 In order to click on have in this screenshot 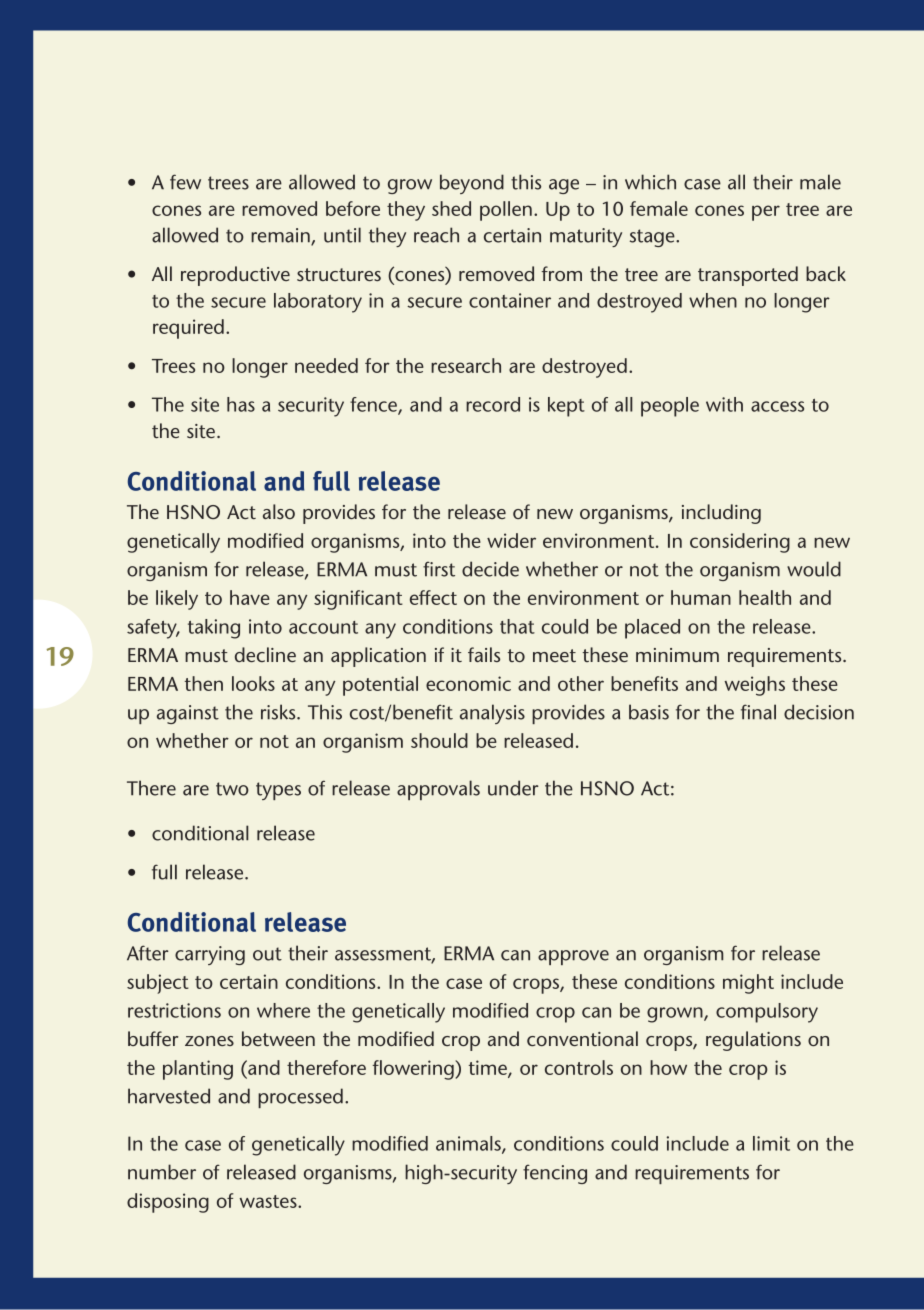, I will do `click(250, 597)`.
